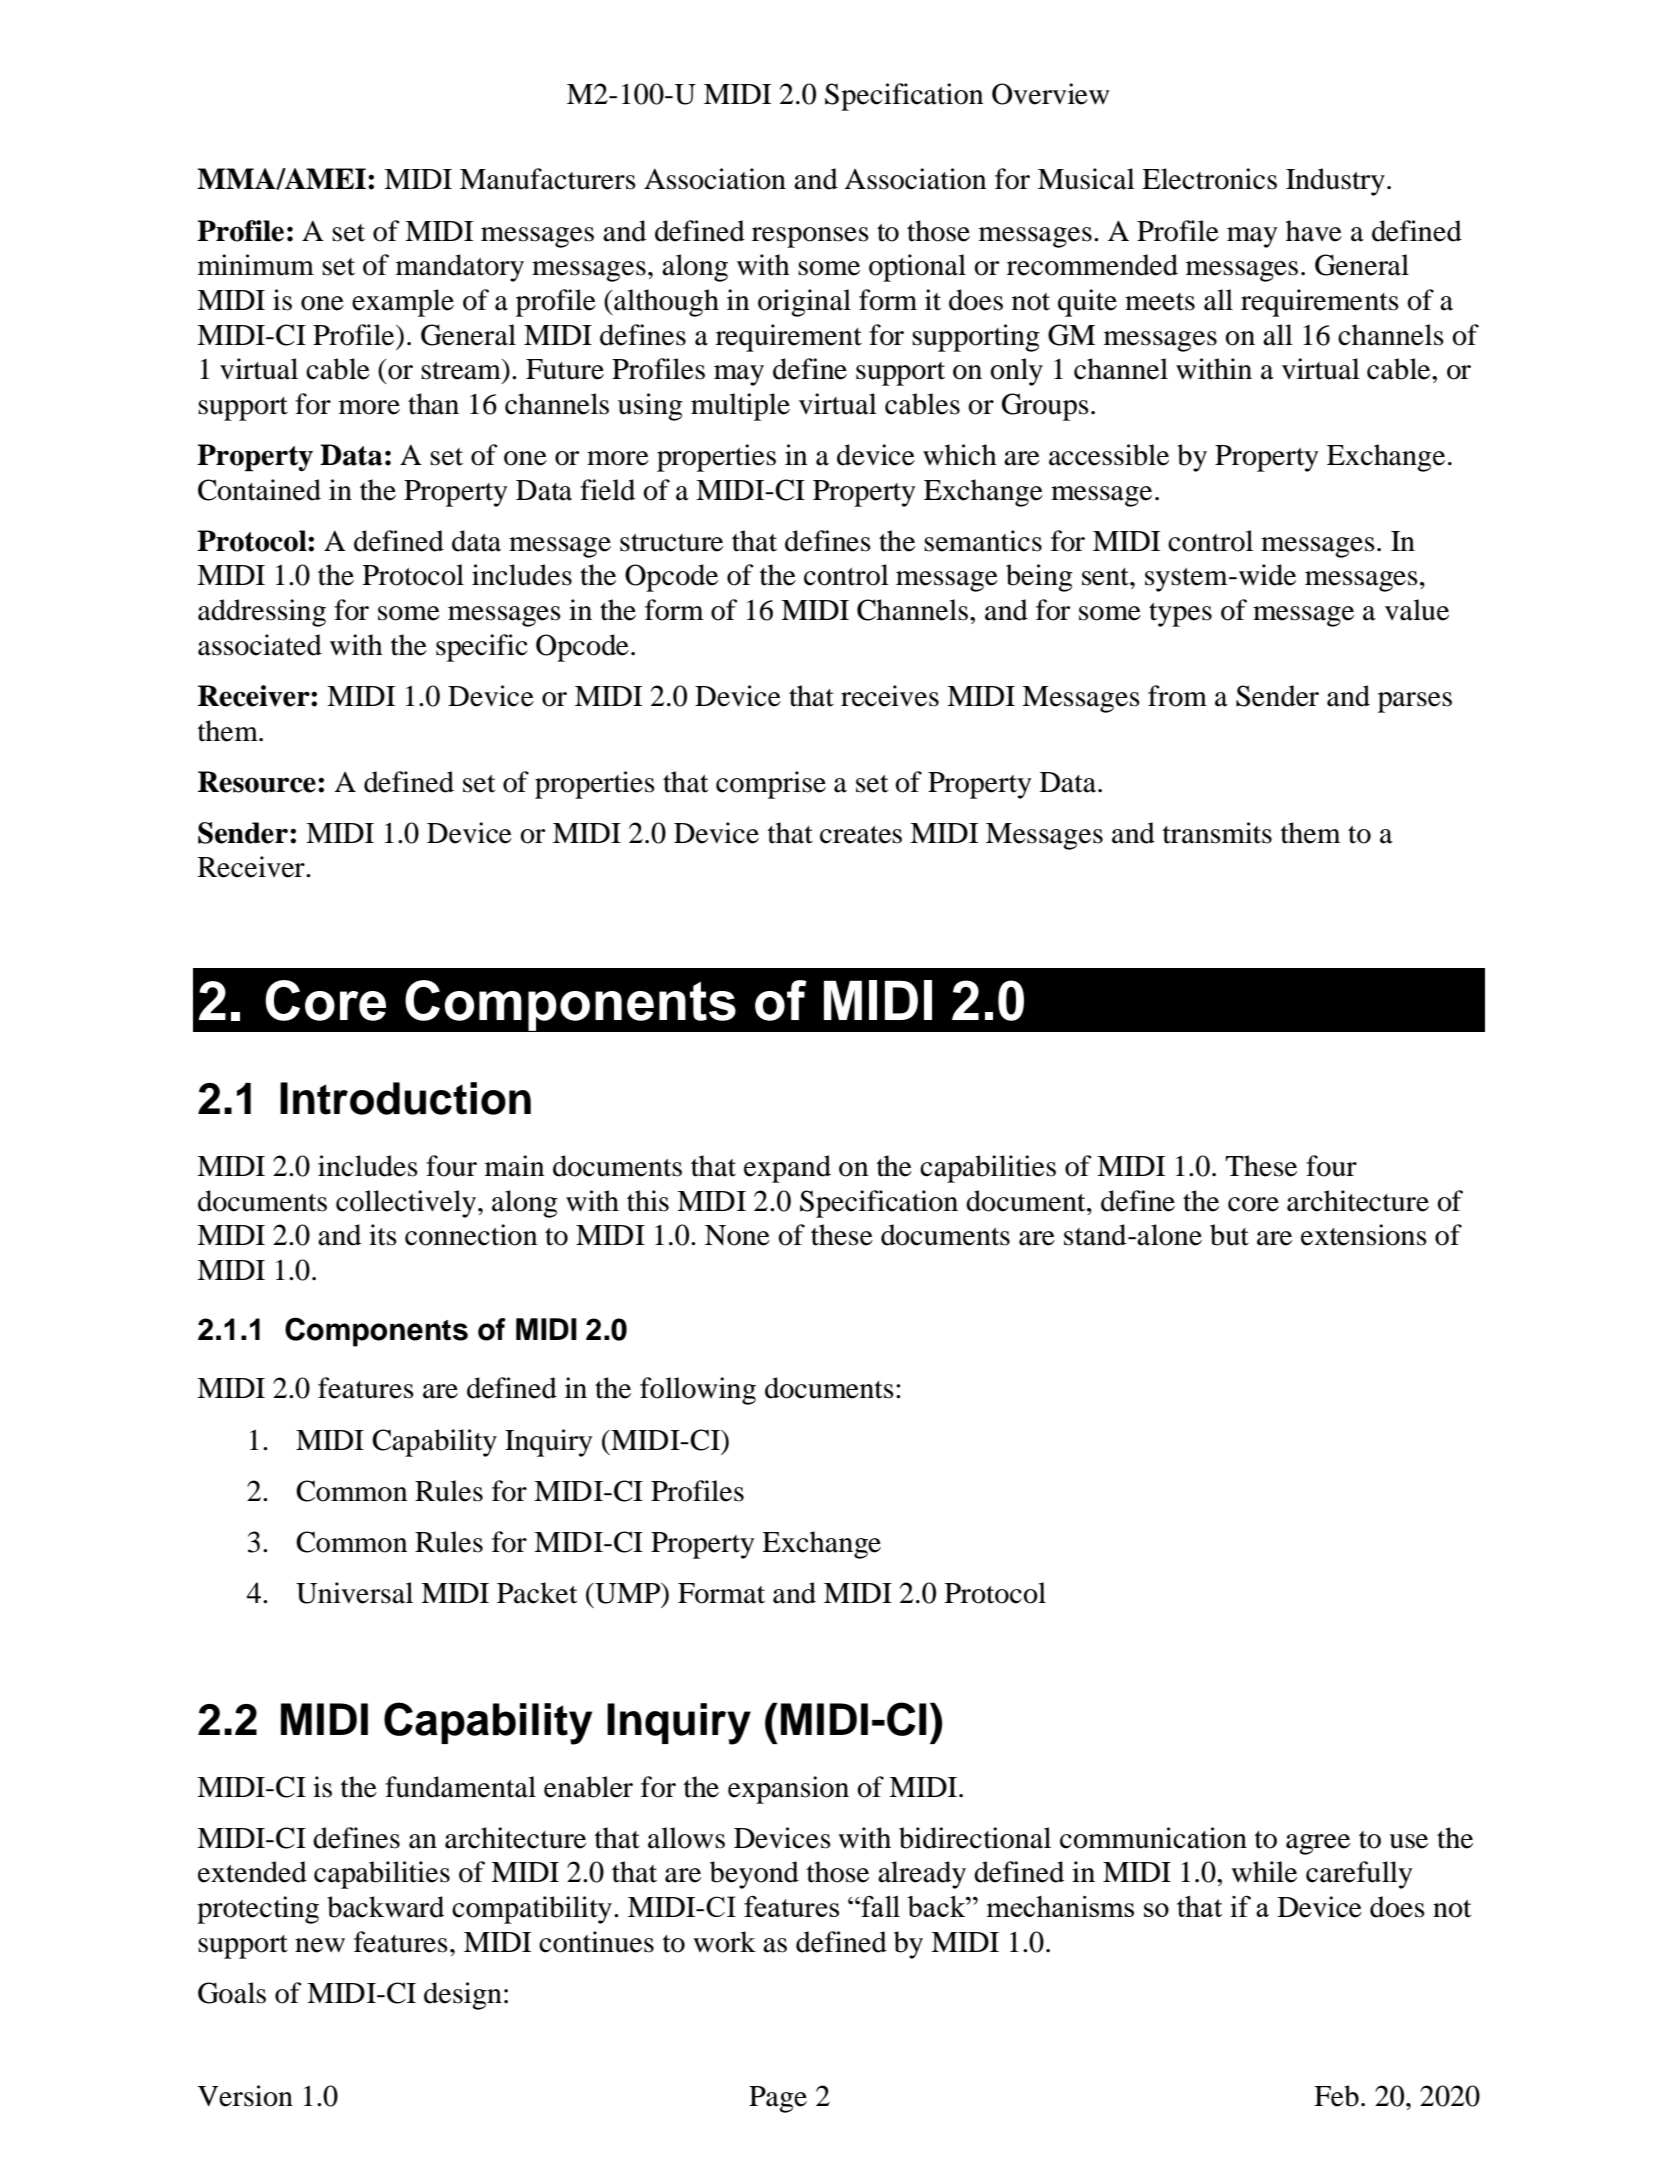 The width and height of the document is (1677, 2171). I want to click on Page, so click(778, 2099).
